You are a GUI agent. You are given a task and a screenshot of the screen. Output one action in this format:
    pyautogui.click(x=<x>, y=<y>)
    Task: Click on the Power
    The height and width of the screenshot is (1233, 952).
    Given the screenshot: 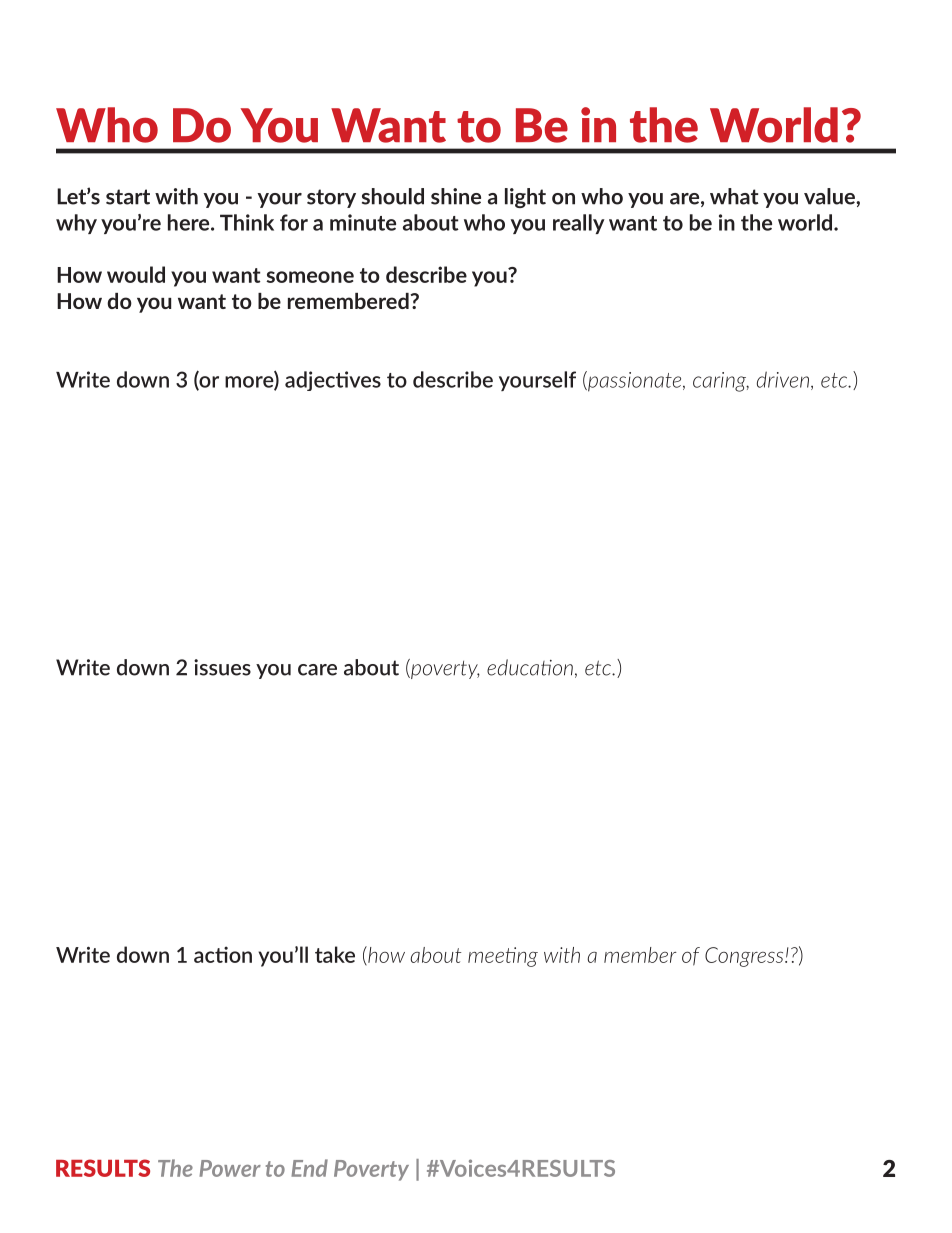 What is the action you would take?
    pyautogui.click(x=230, y=1168)
